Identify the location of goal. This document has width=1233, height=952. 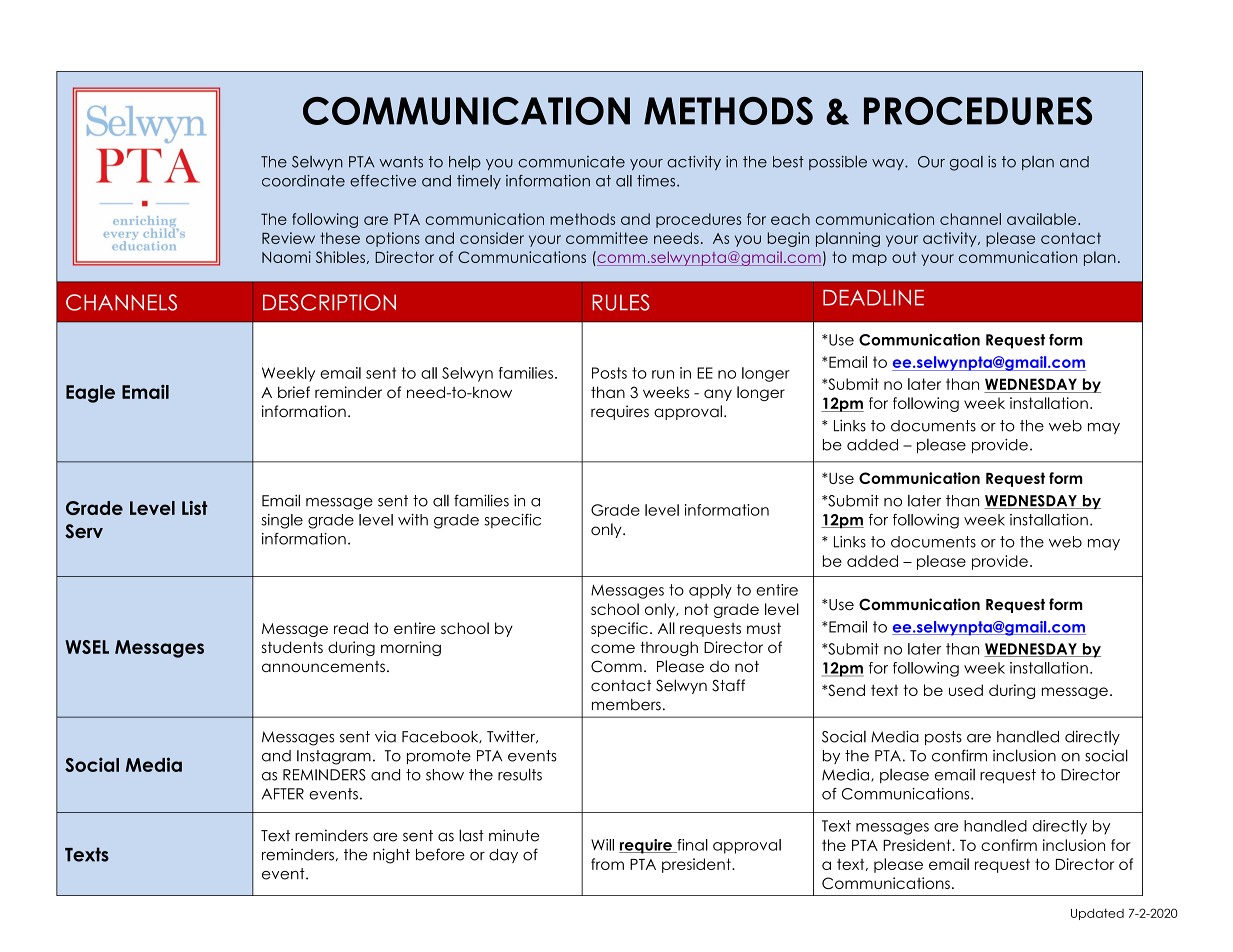
(966, 163).
